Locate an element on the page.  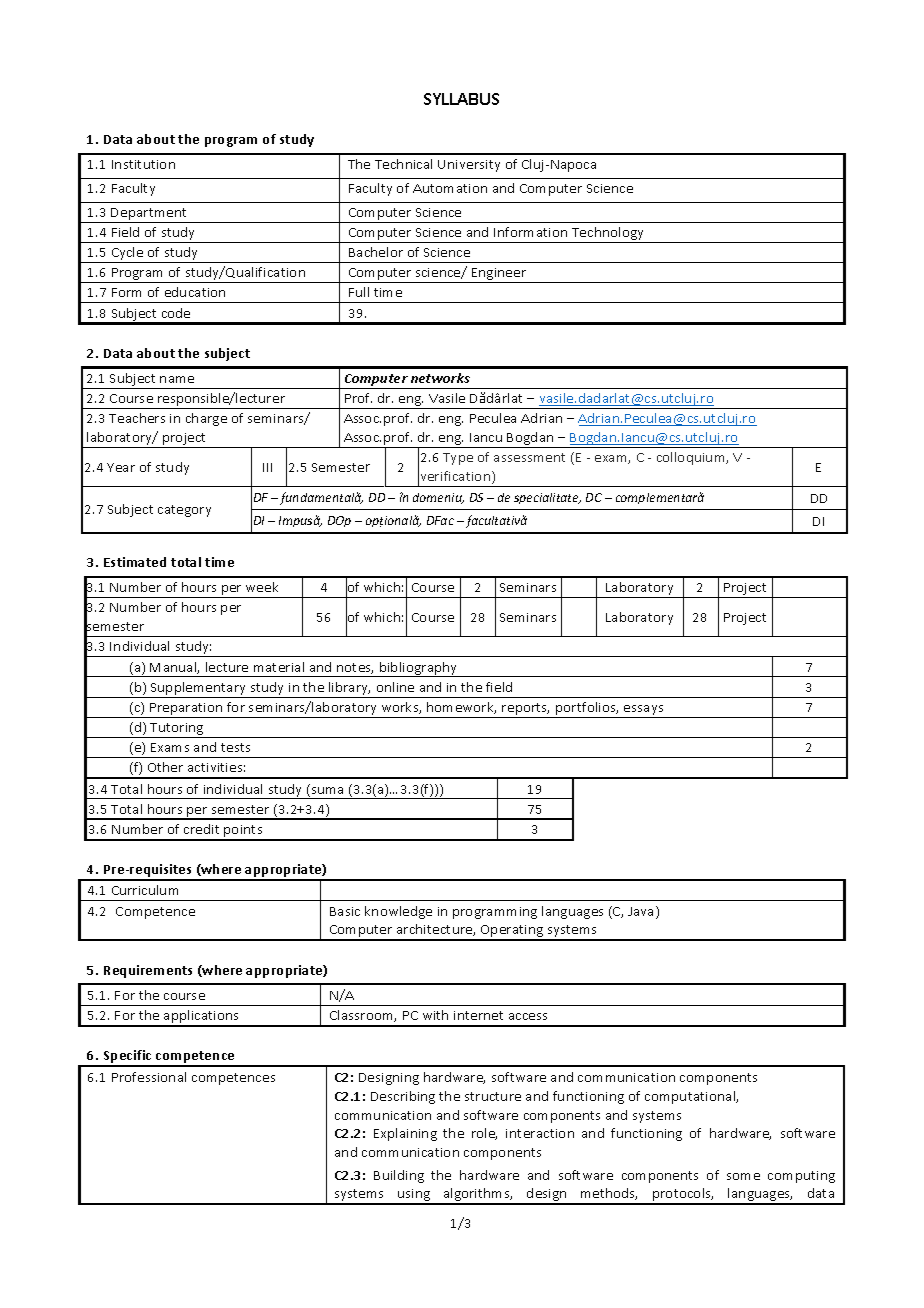
Type is located at coordinates (458, 459).
